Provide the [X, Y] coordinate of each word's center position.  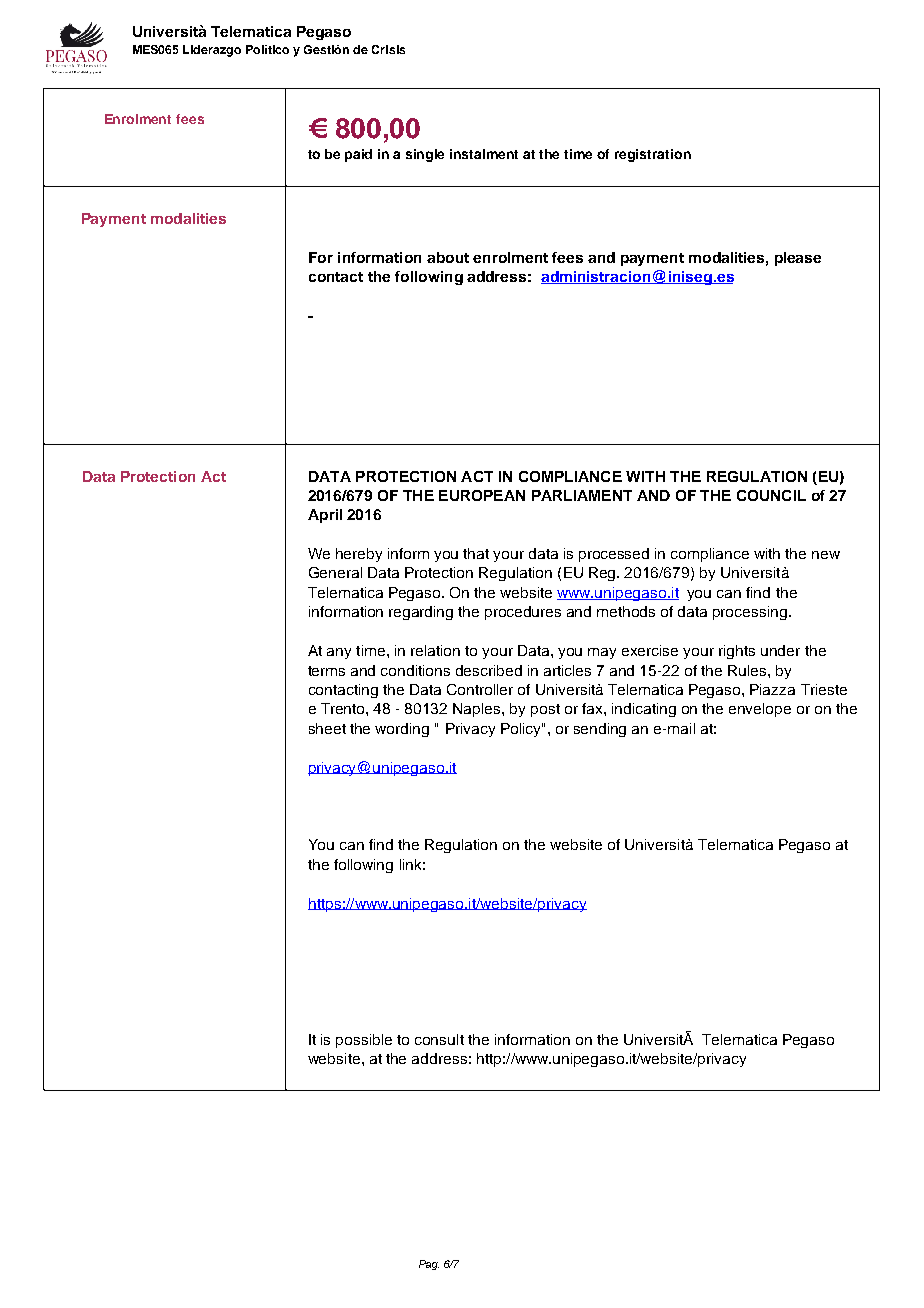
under [780, 650]
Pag [429, 1265]
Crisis [388, 49]
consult [439, 1039]
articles [567, 670]
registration [653, 155]
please [798, 259]
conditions [415, 670]
